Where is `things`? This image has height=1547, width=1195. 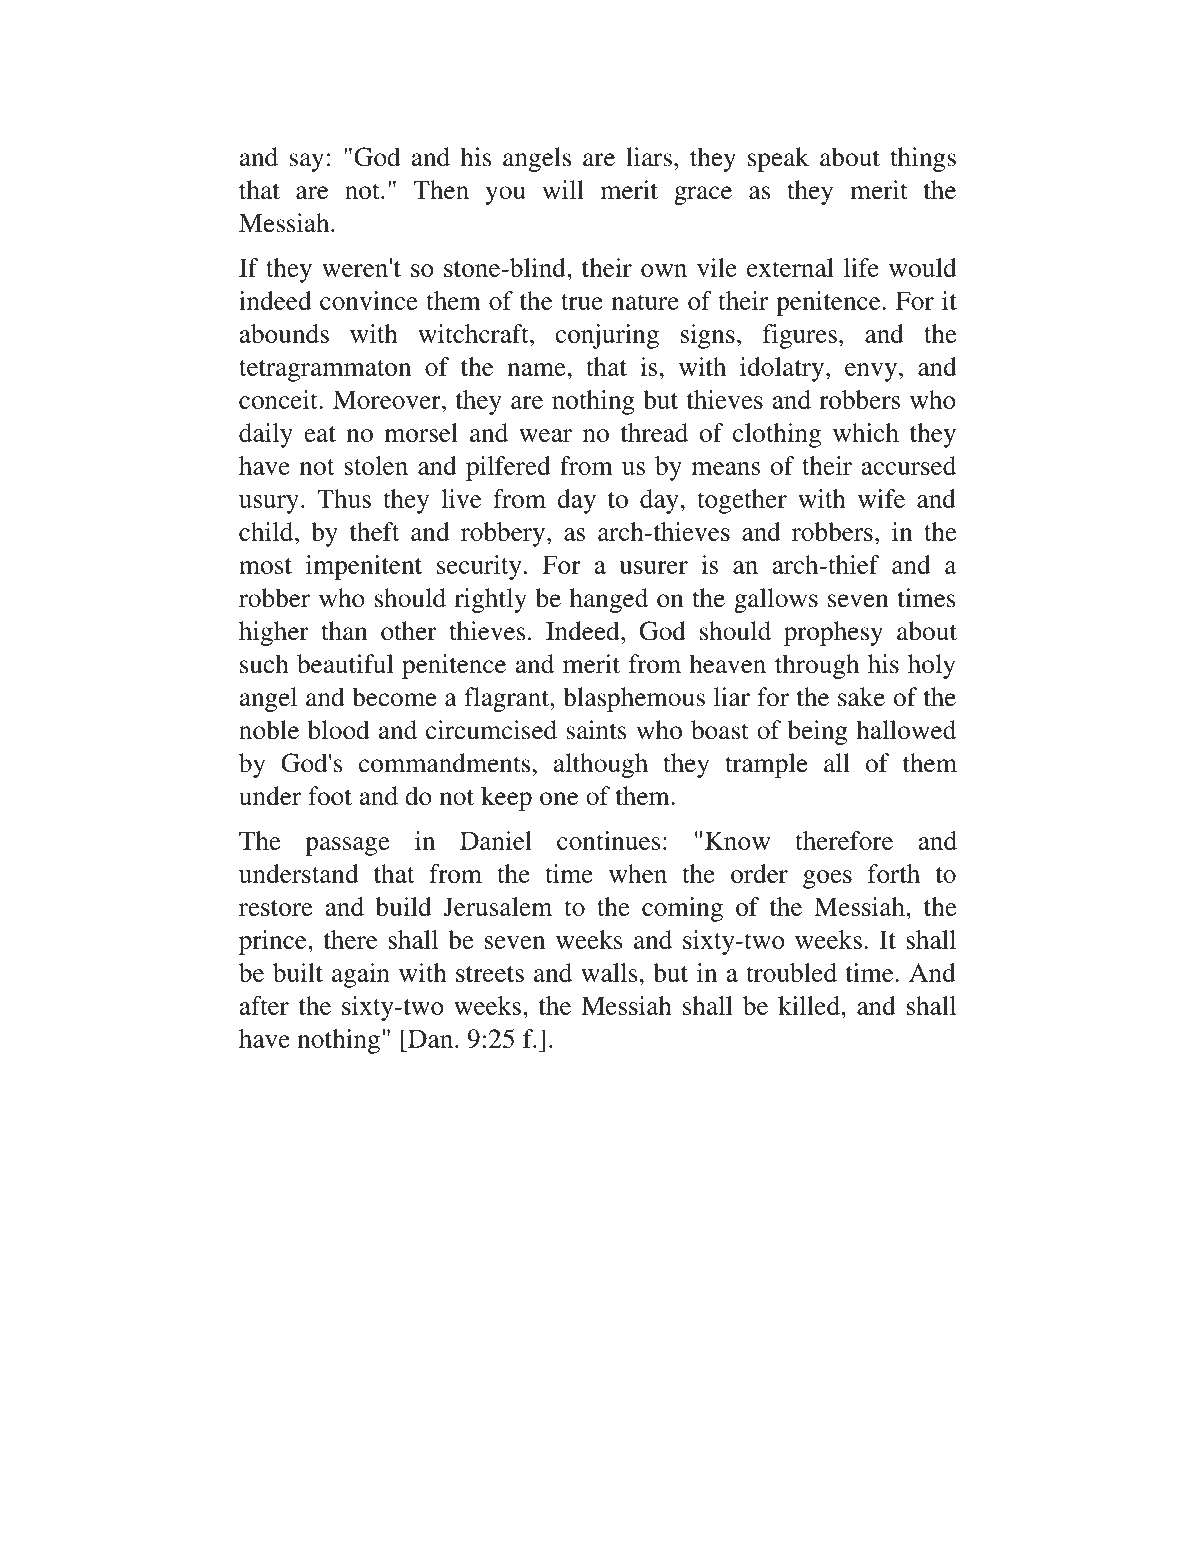
things is located at coordinates (923, 159).
